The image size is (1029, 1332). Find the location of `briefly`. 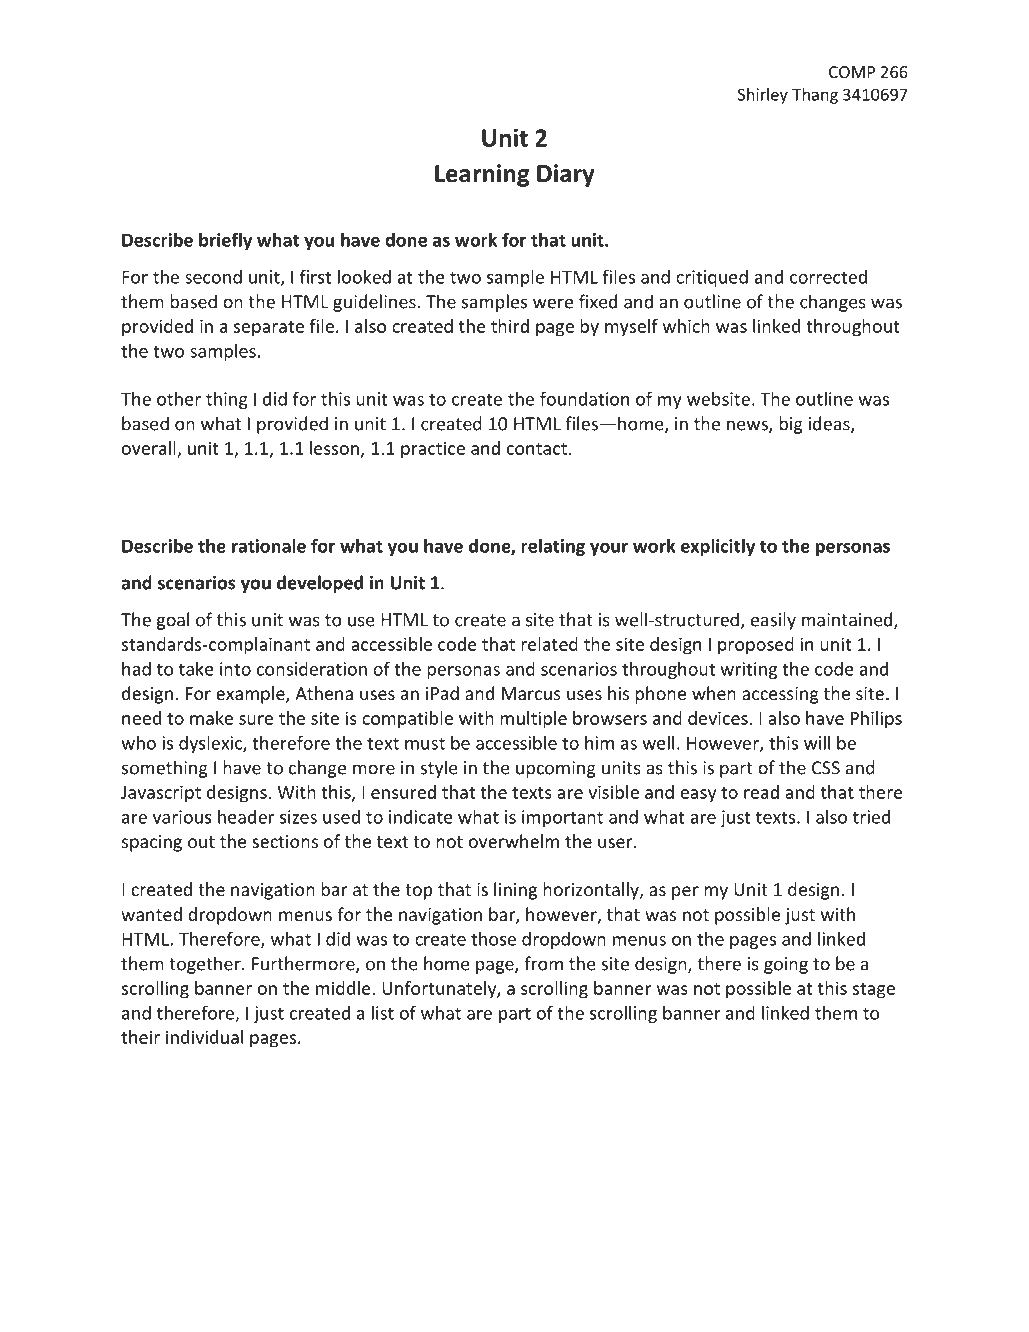

briefly is located at coordinates (225, 241).
